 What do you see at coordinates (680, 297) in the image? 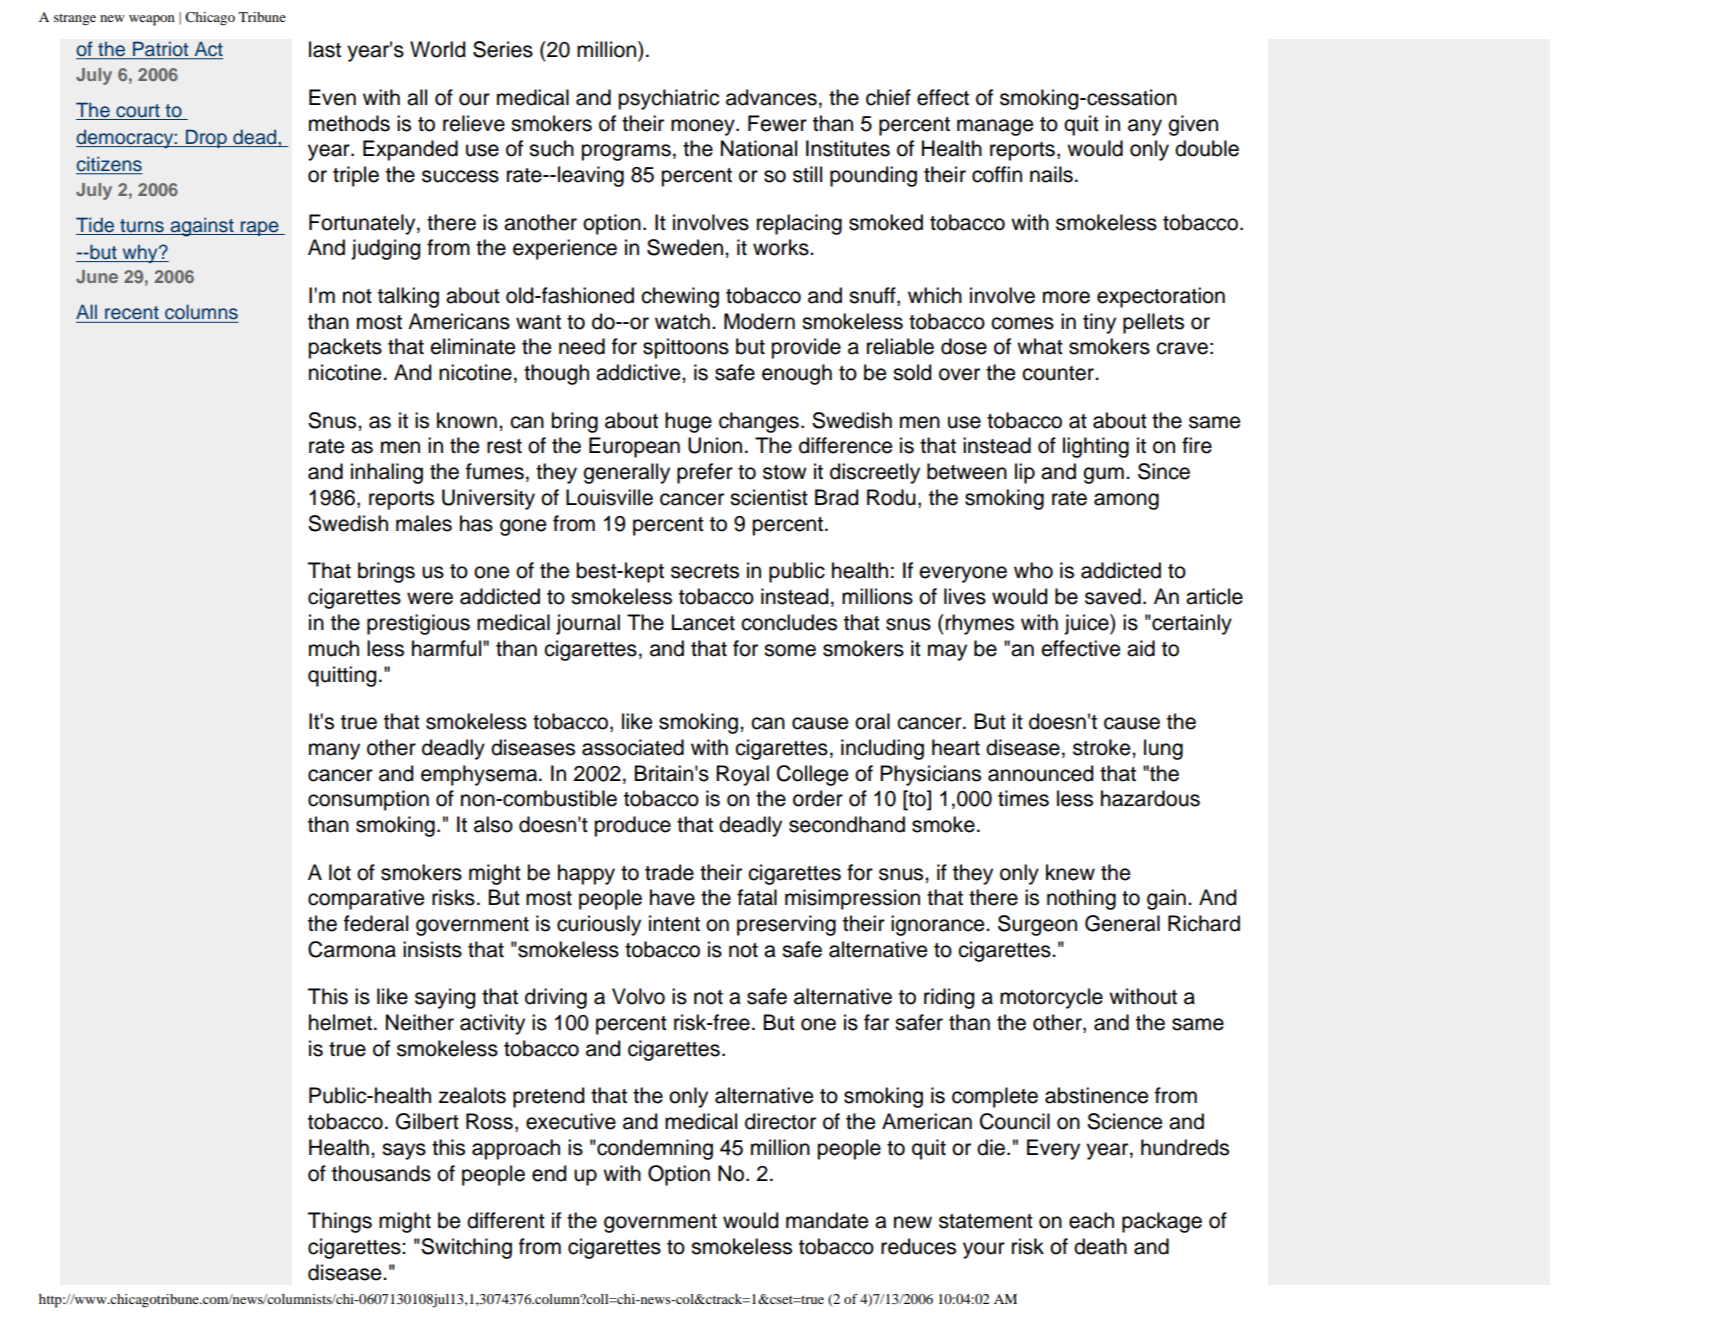
I see `chewing` at bounding box center [680, 297].
